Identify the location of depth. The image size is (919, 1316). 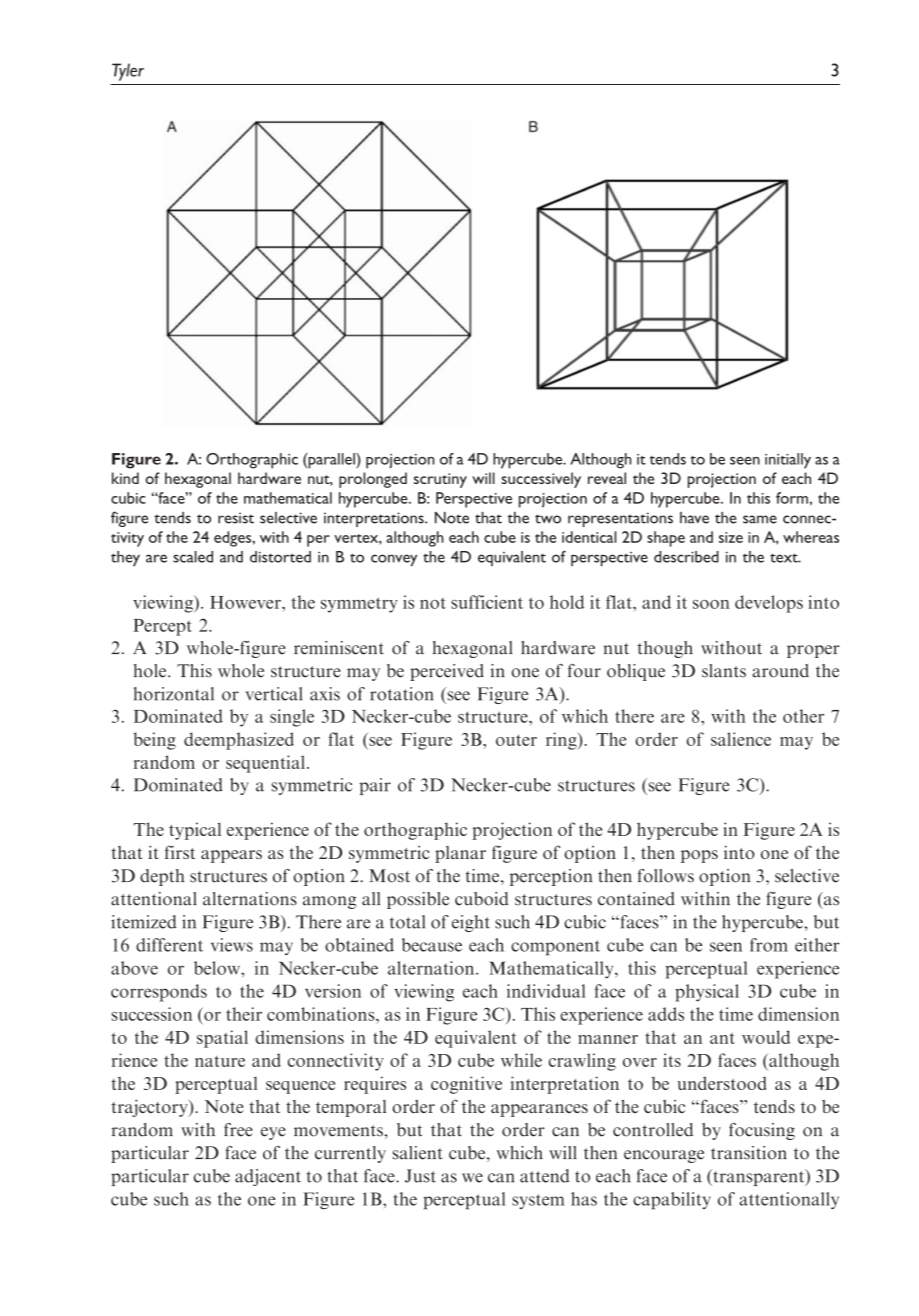
(162, 877).
